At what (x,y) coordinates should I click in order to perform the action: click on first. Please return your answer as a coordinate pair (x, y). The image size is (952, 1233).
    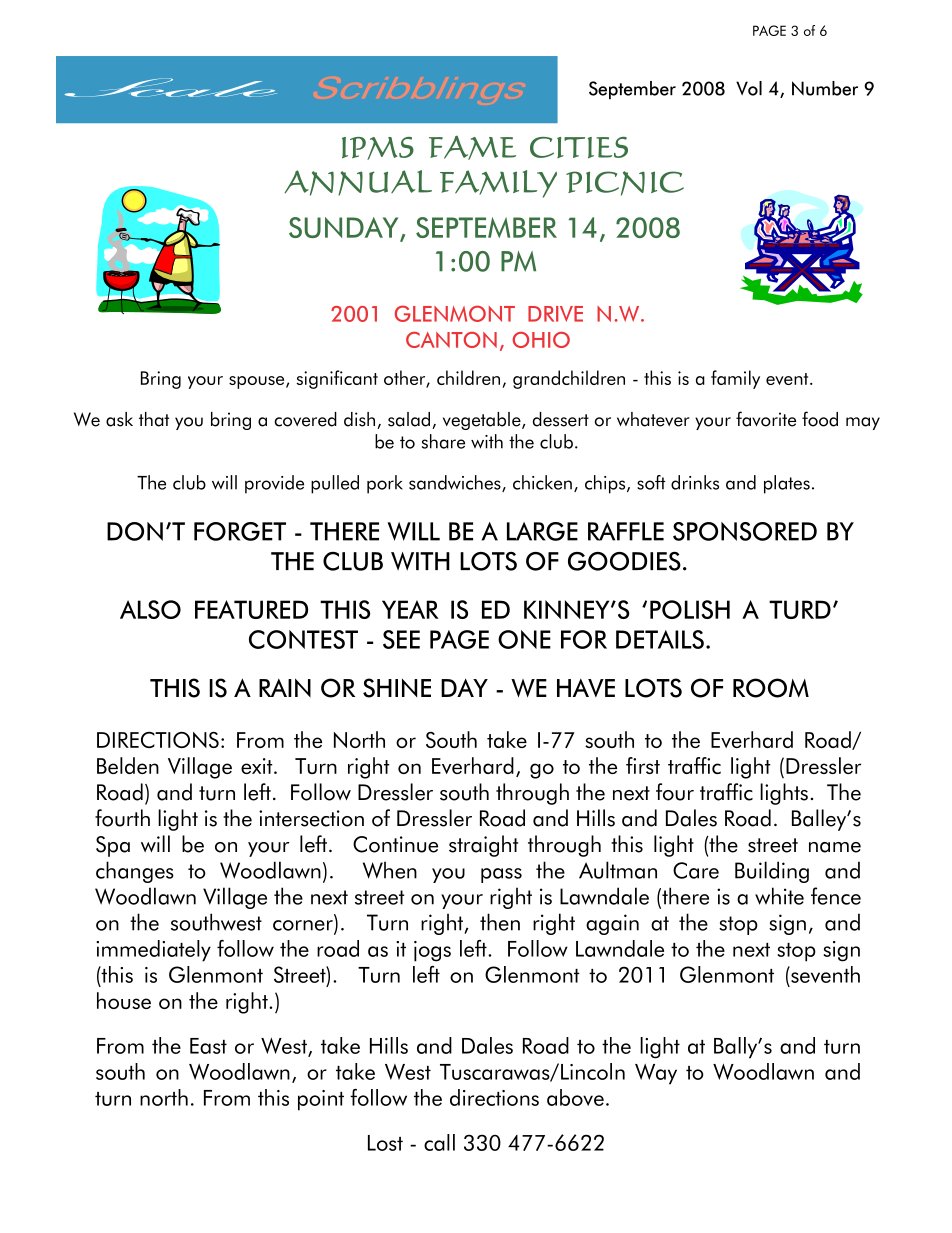
    Looking at the image, I should click on (643, 765).
